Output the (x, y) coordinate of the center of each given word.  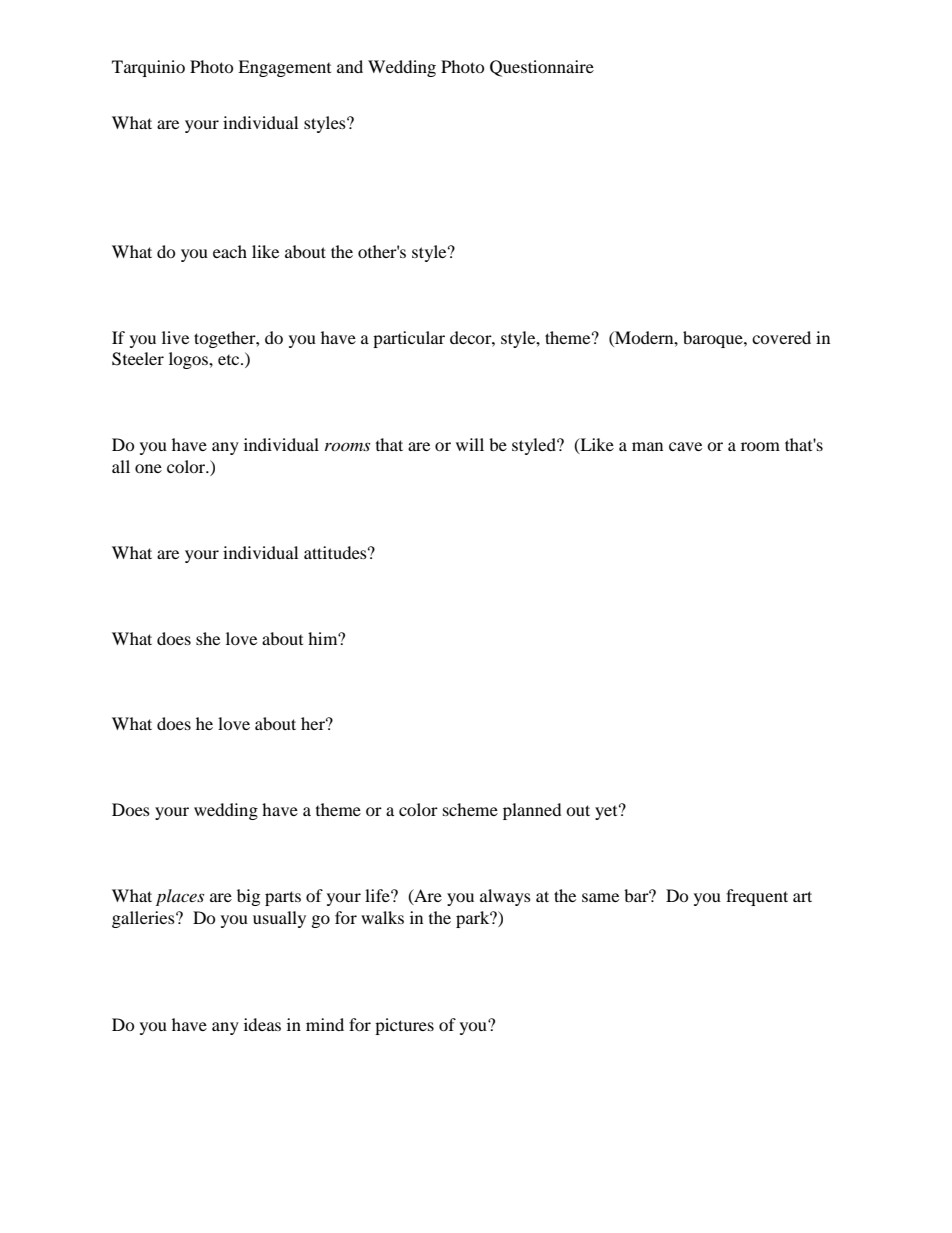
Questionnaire (542, 68)
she (208, 638)
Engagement (284, 68)
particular (409, 339)
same (600, 897)
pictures (404, 1026)
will (470, 444)
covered (781, 337)
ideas (262, 1024)
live (175, 337)
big (248, 897)
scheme (470, 809)
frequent (757, 897)
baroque (714, 339)
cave (685, 446)
